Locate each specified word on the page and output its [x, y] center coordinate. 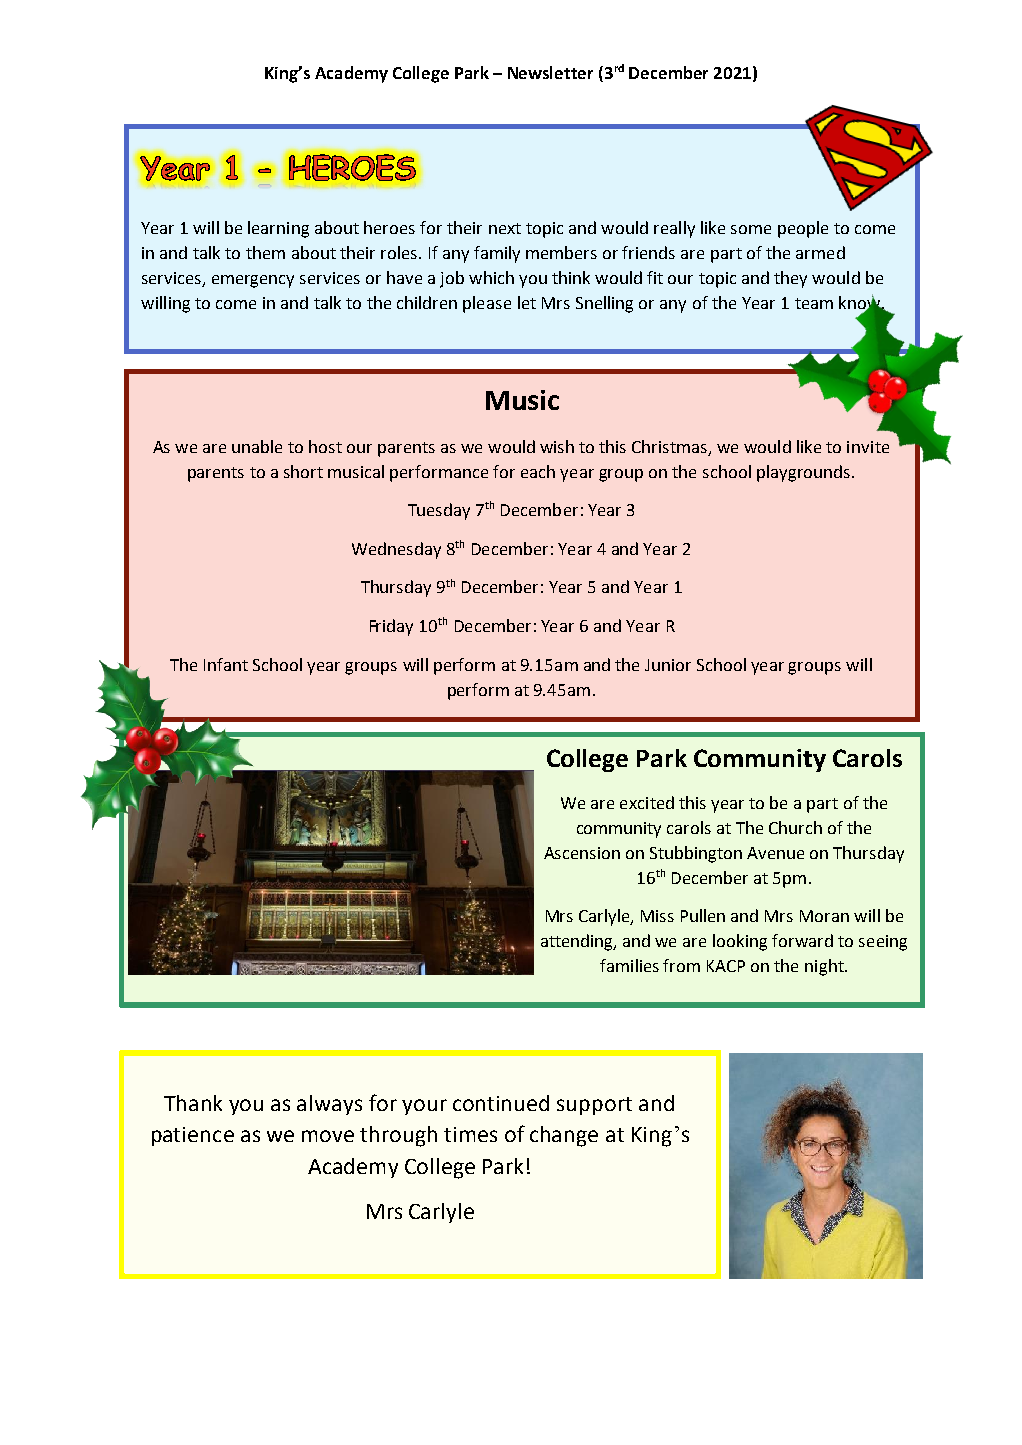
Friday [391, 627]
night [825, 967]
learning [278, 229]
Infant [226, 664]
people [803, 229]
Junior [668, 665]
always [329, 1105]
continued [501, 1103]
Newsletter [550, 72]
